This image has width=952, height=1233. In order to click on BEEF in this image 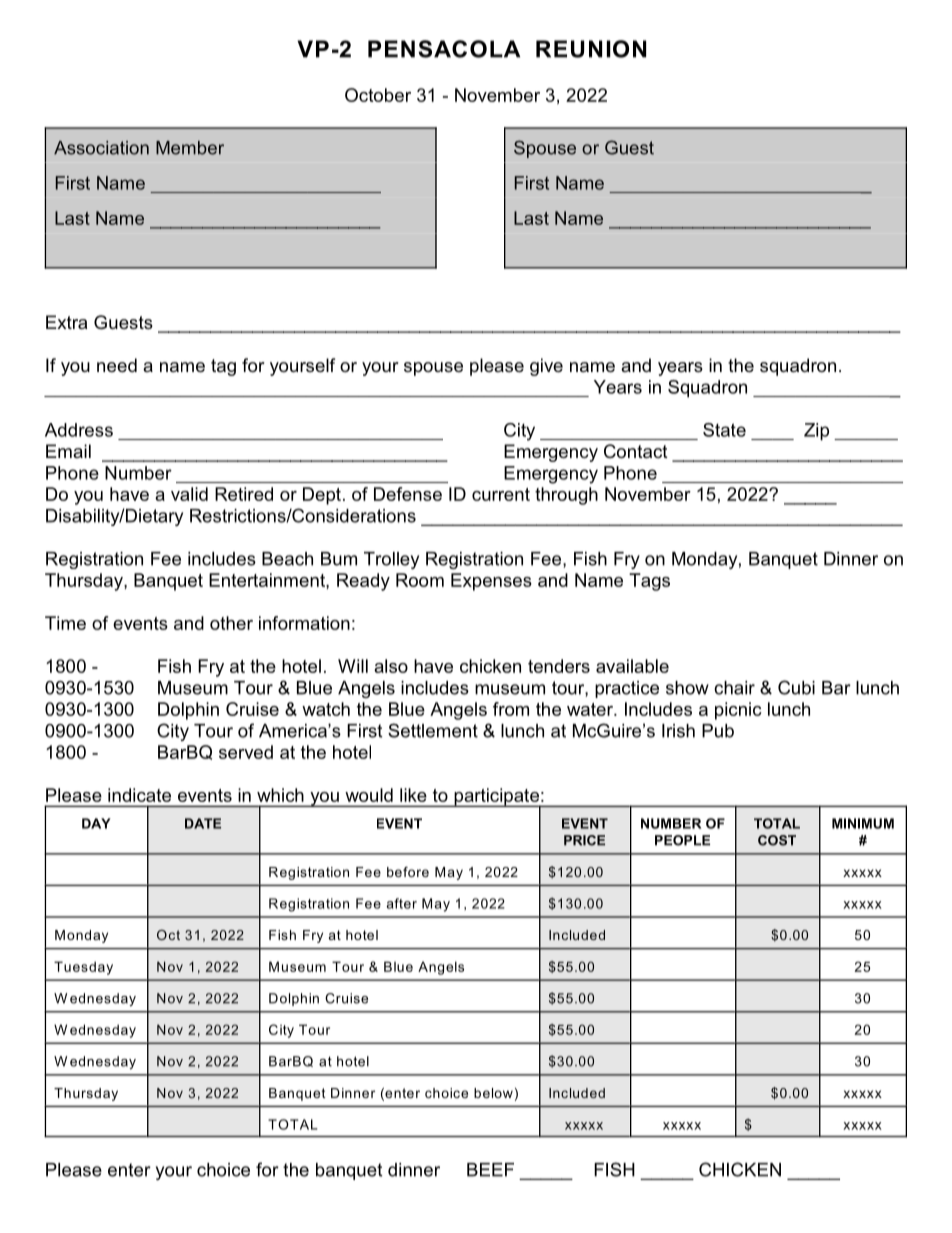, I will do `click(490, 1170)`.
